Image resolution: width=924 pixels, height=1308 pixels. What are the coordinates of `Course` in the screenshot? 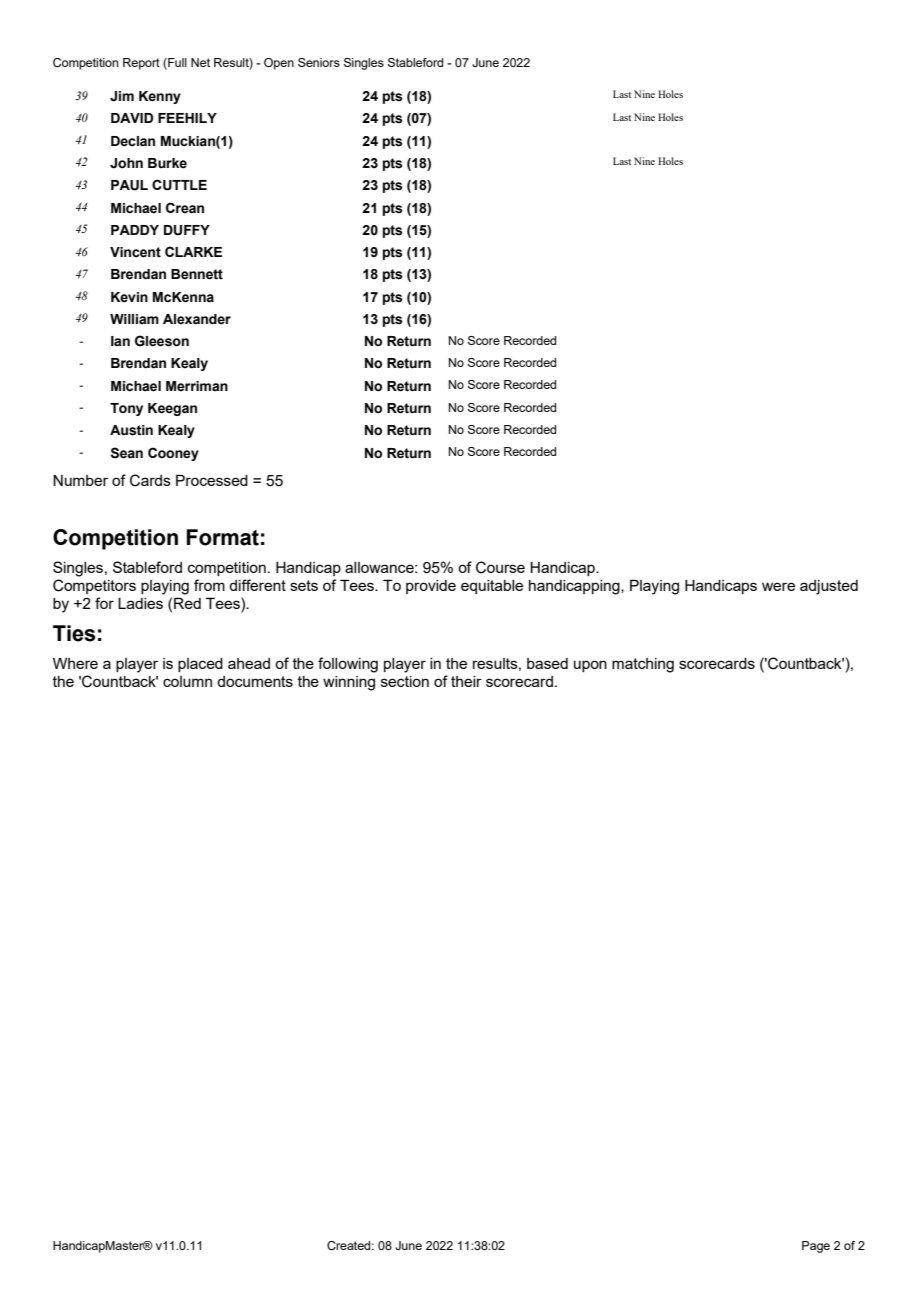 It's located at (500, 567).
